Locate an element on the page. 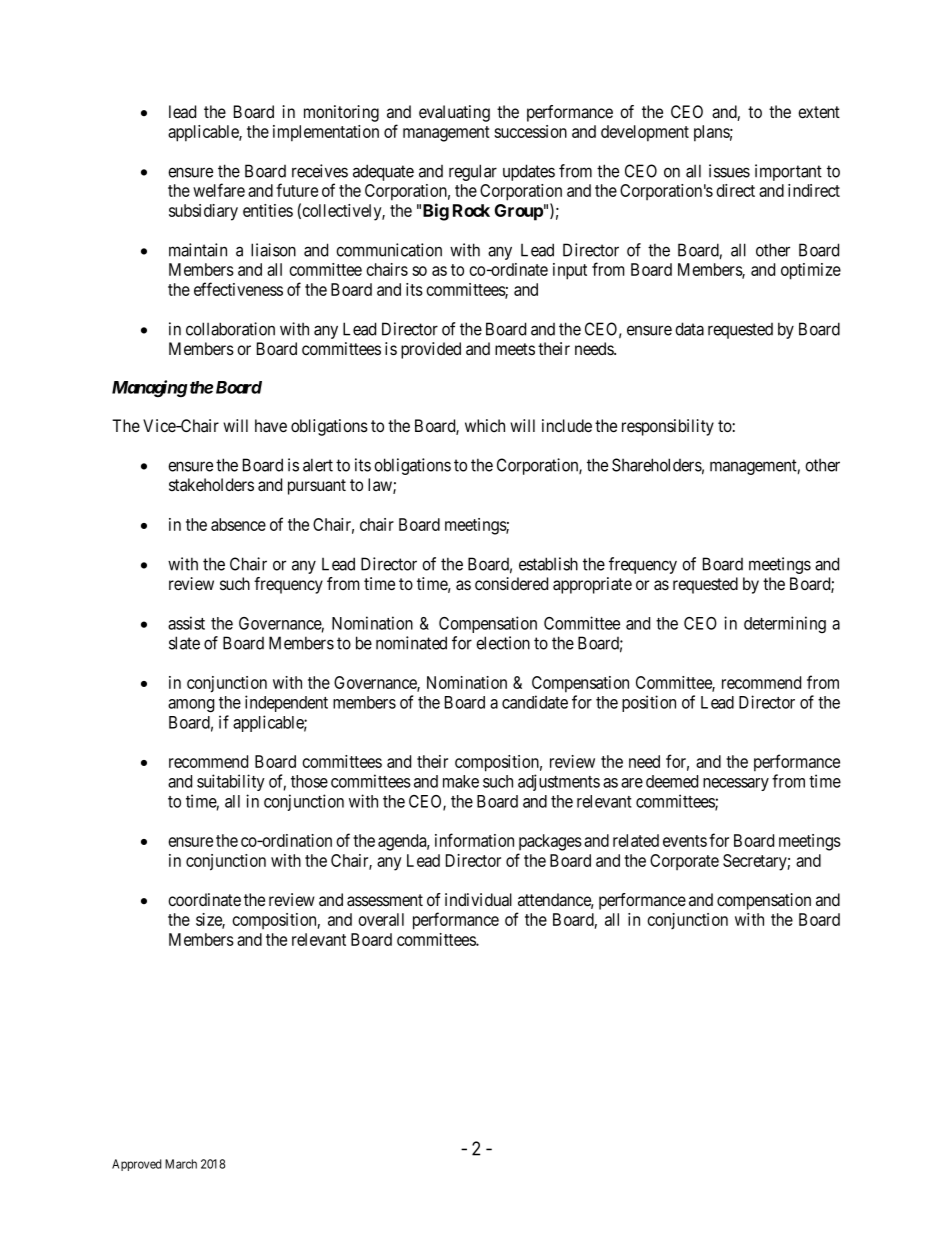 This page has height=1233, width=952. responsibility is located at coordinates (668, 427).
